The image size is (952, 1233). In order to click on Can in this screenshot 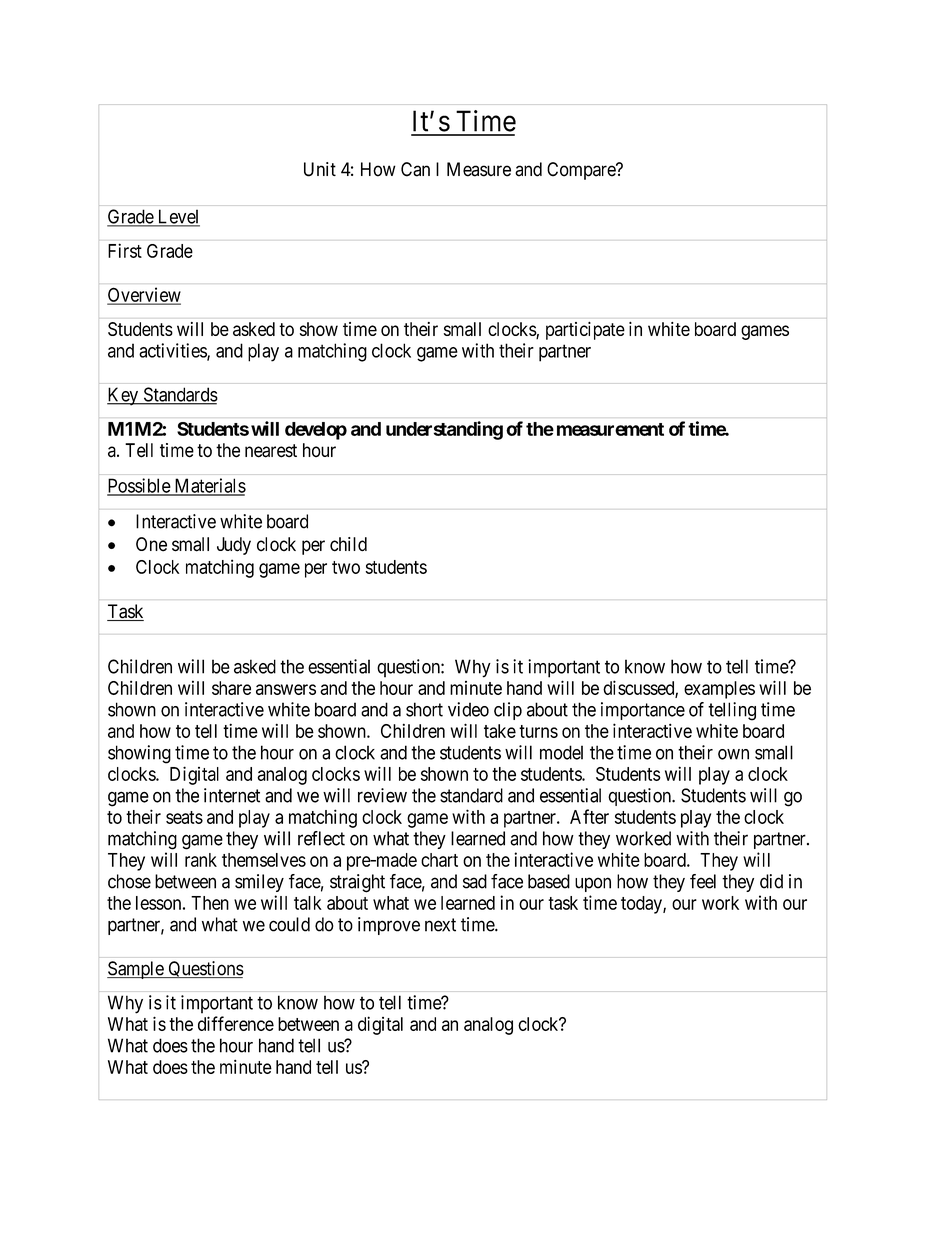, I will do `click(415, 169)`.
